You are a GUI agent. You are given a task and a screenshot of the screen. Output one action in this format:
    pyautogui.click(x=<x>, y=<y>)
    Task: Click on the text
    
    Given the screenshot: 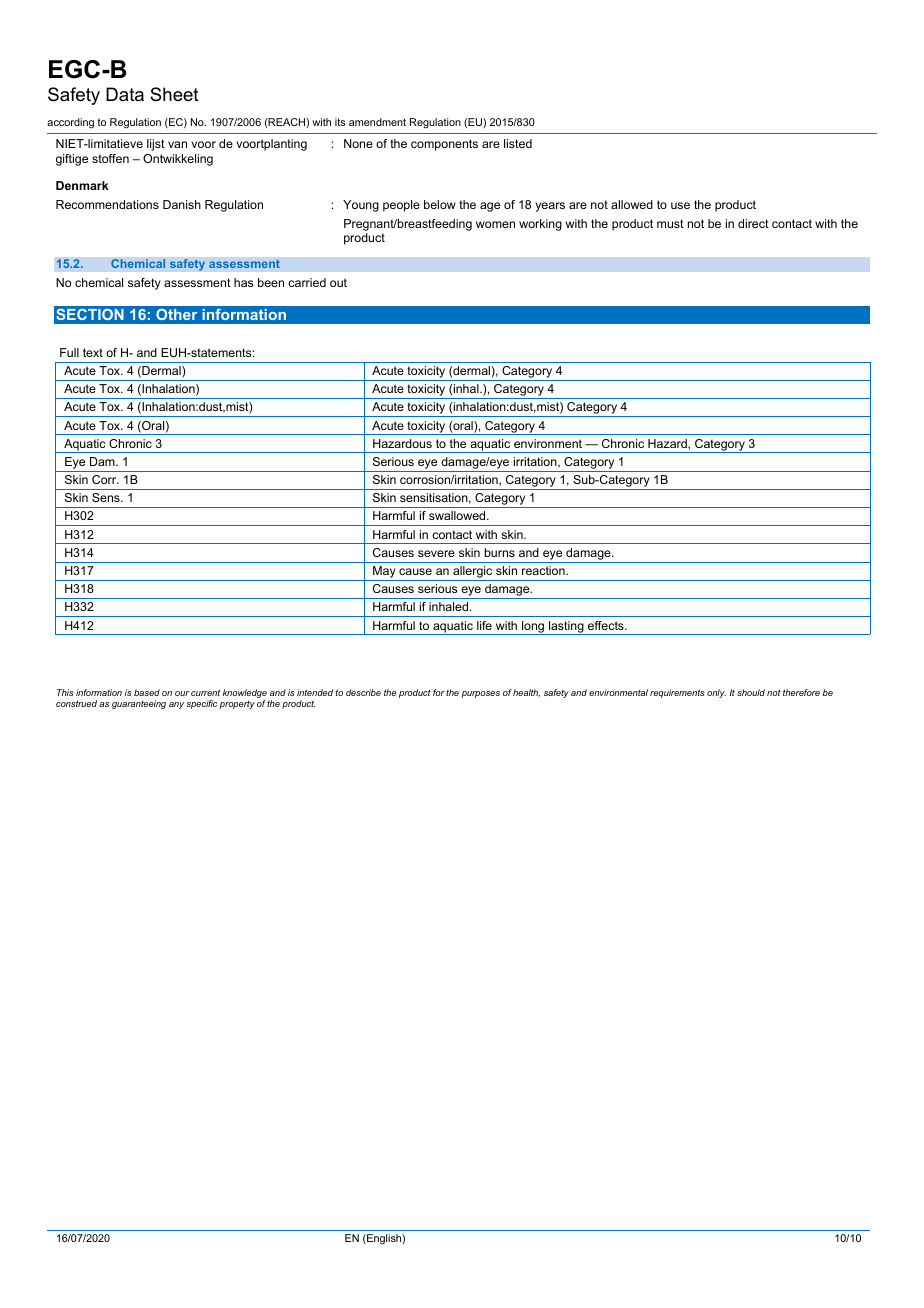 What is the action you would take?
    pyautogui.click(x=93, y=352)
